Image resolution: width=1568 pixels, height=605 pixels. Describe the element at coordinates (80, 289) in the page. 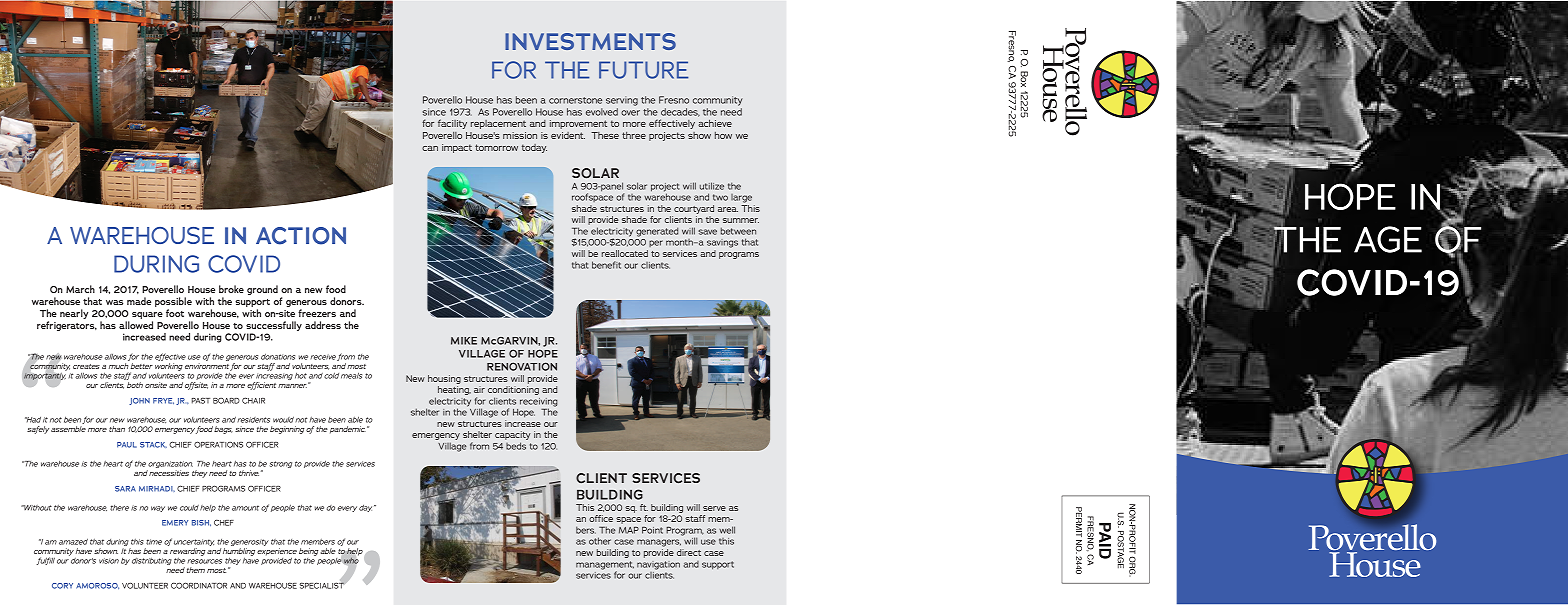

I see `March` at that location.
